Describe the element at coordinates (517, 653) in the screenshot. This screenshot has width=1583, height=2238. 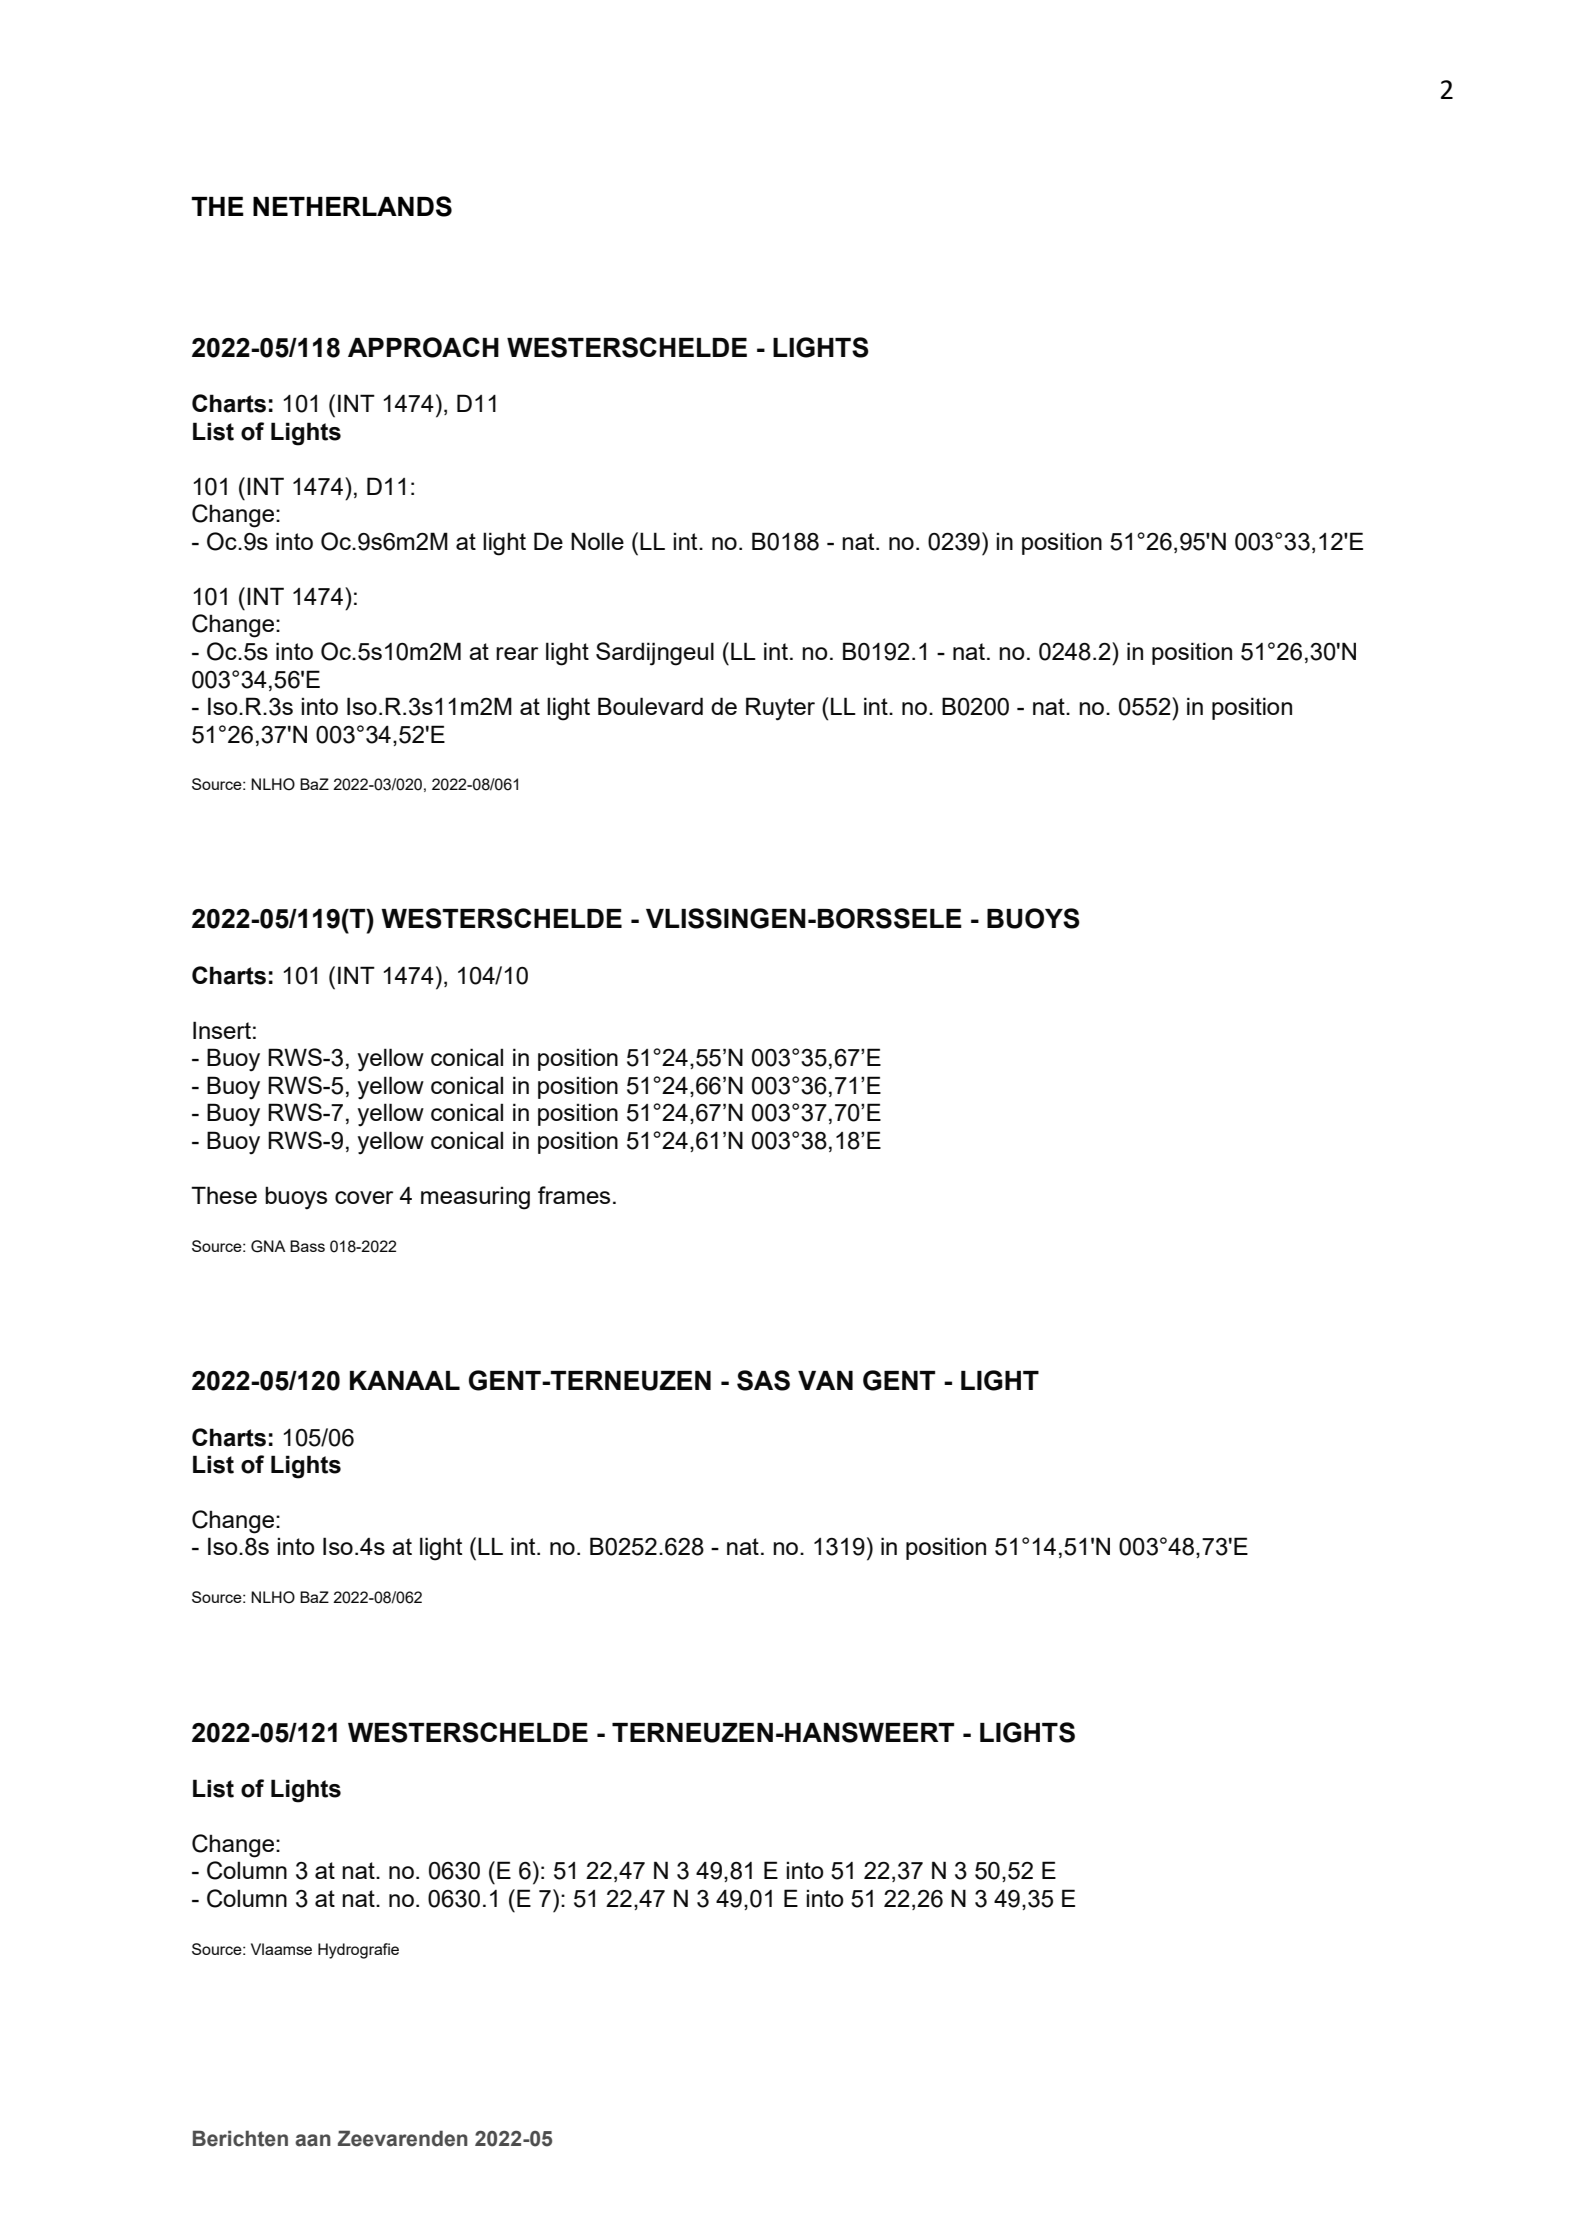
I see `rear` at that location.
